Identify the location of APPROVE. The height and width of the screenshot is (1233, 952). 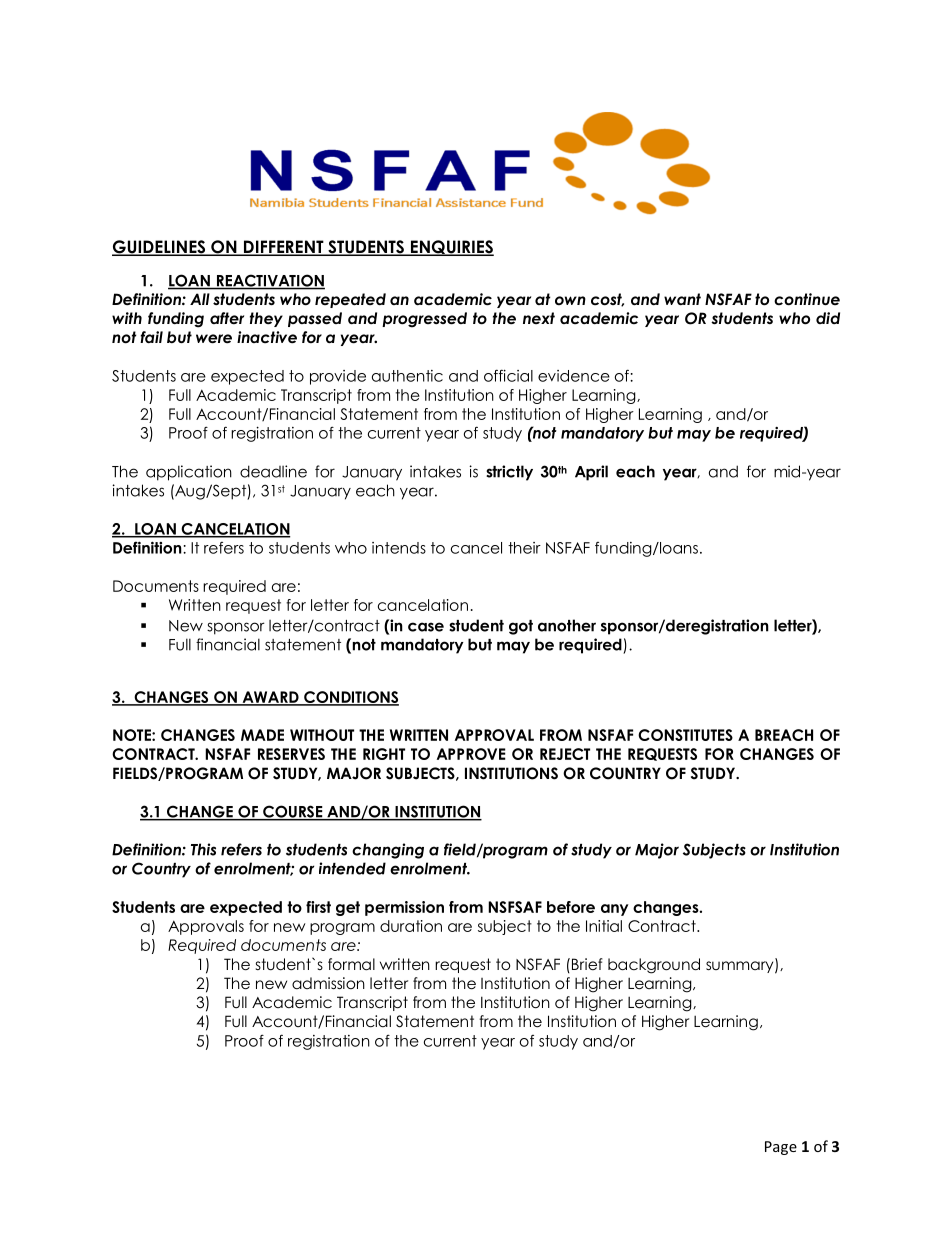
(471, 754).
